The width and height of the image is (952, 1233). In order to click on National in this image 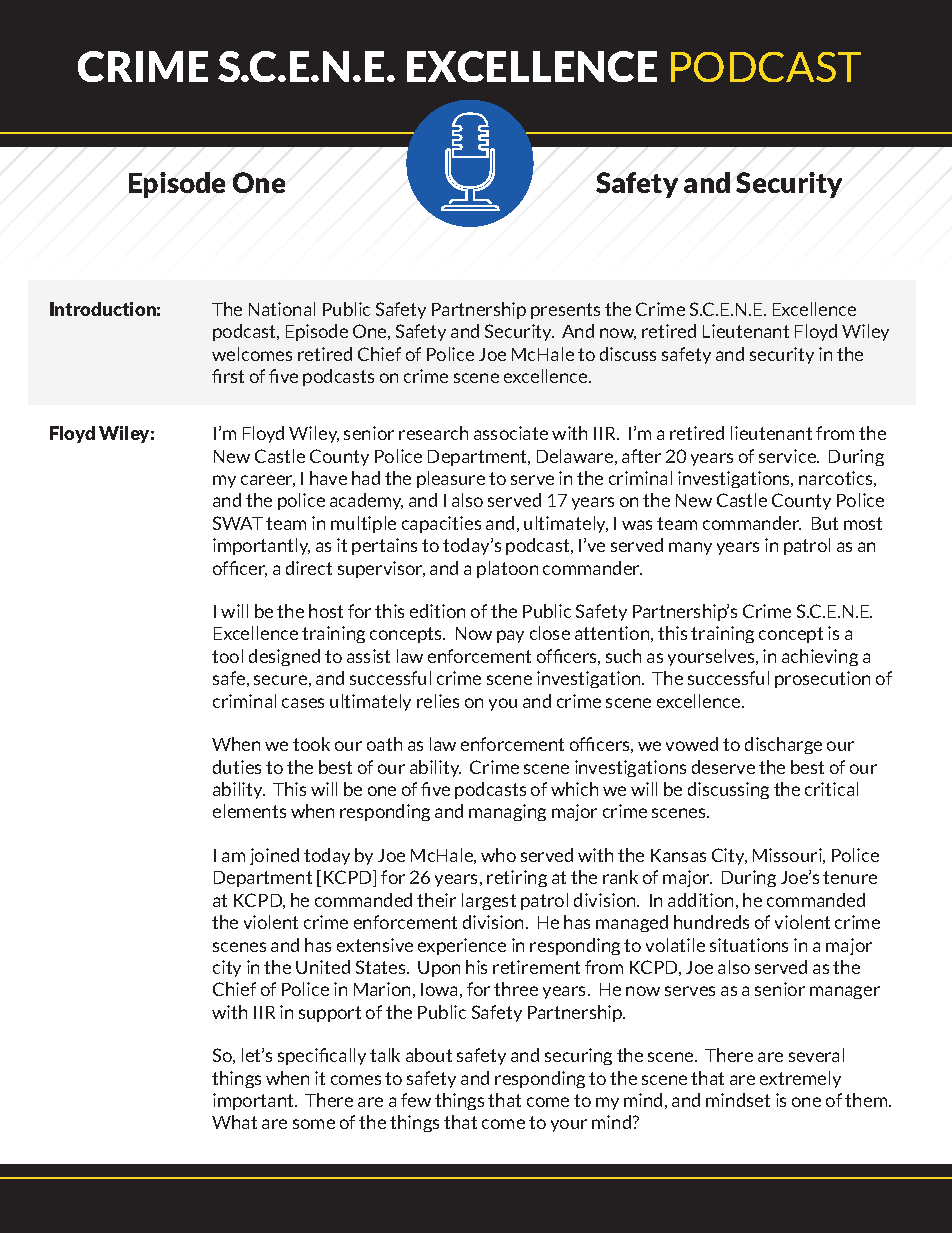, I will do `click(282, 309)`.
